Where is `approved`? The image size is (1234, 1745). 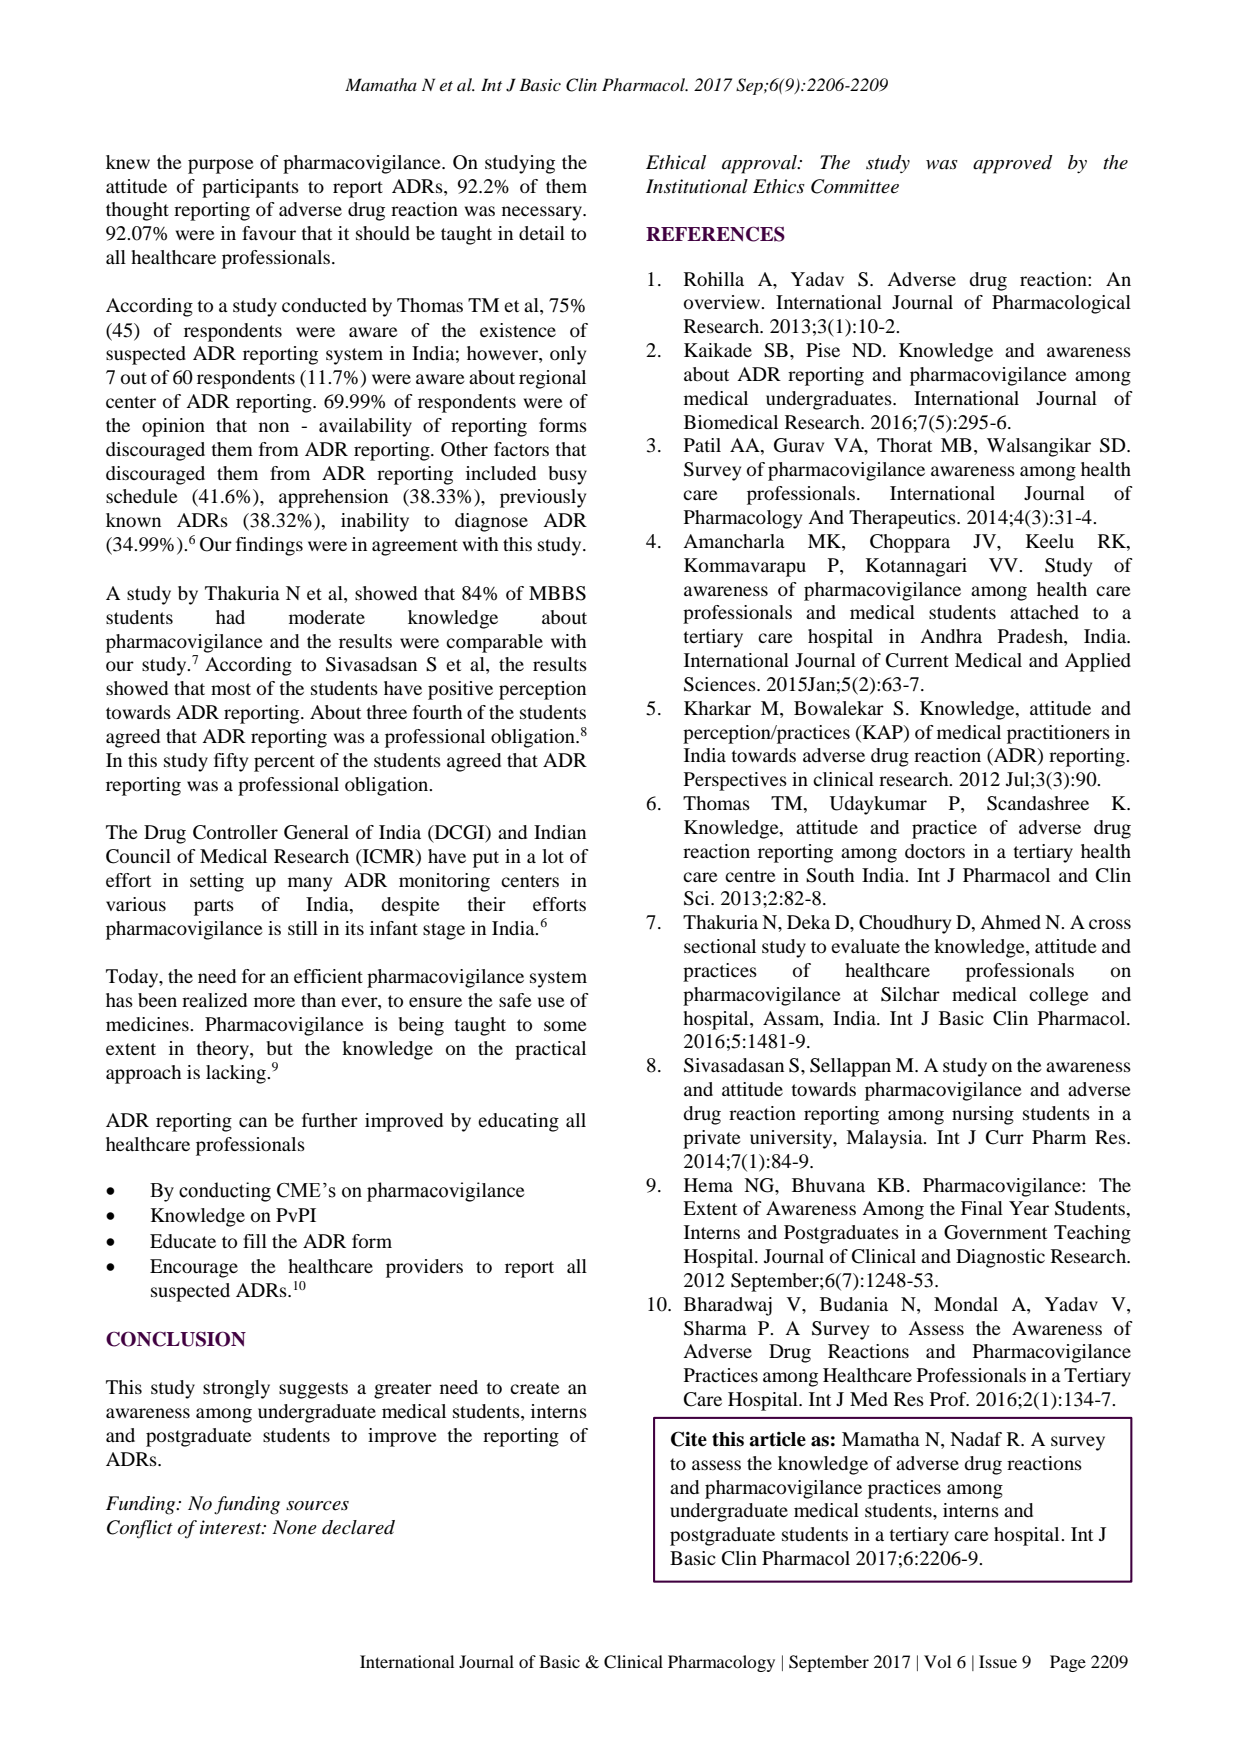
approved is located at coordinates (1013, 164).
